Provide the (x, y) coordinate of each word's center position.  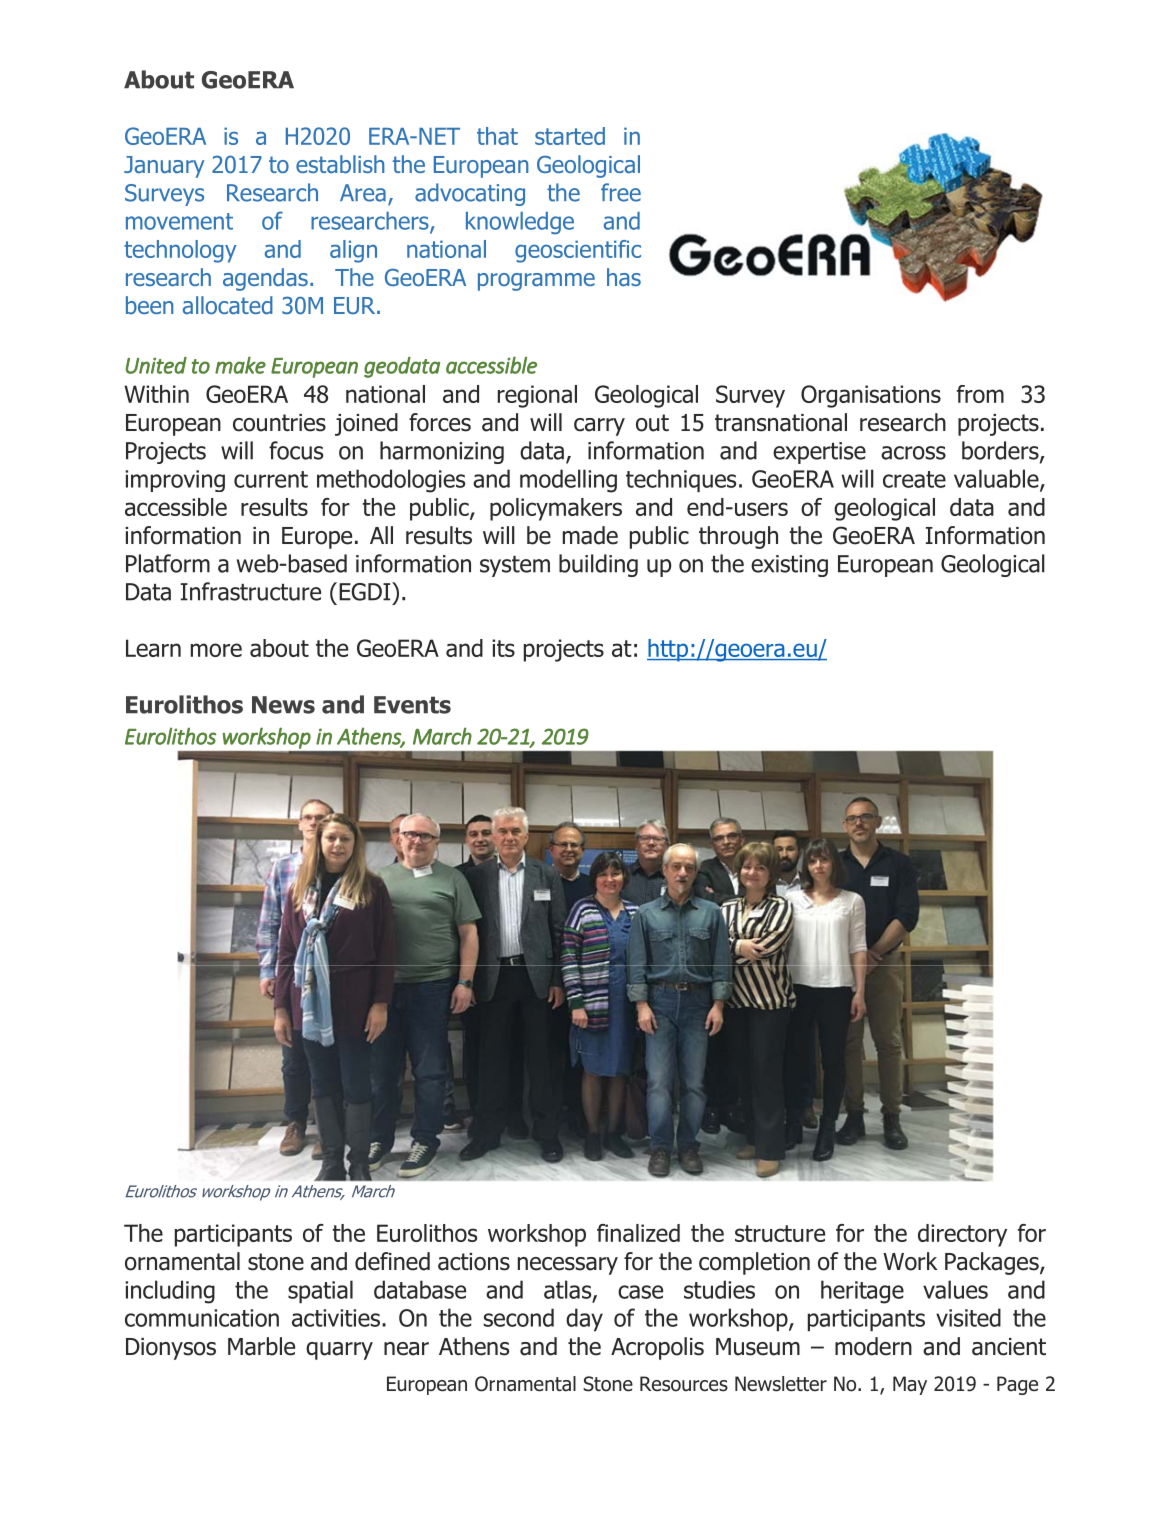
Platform (168, 563)
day (584, 1319)
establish (340, 164)
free (621, 192)
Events (412, 705)
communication (202, 1318)
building (598, 565)
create (914, 479)
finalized (638, 1233)
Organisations (871, 396)
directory (962, 1235)
